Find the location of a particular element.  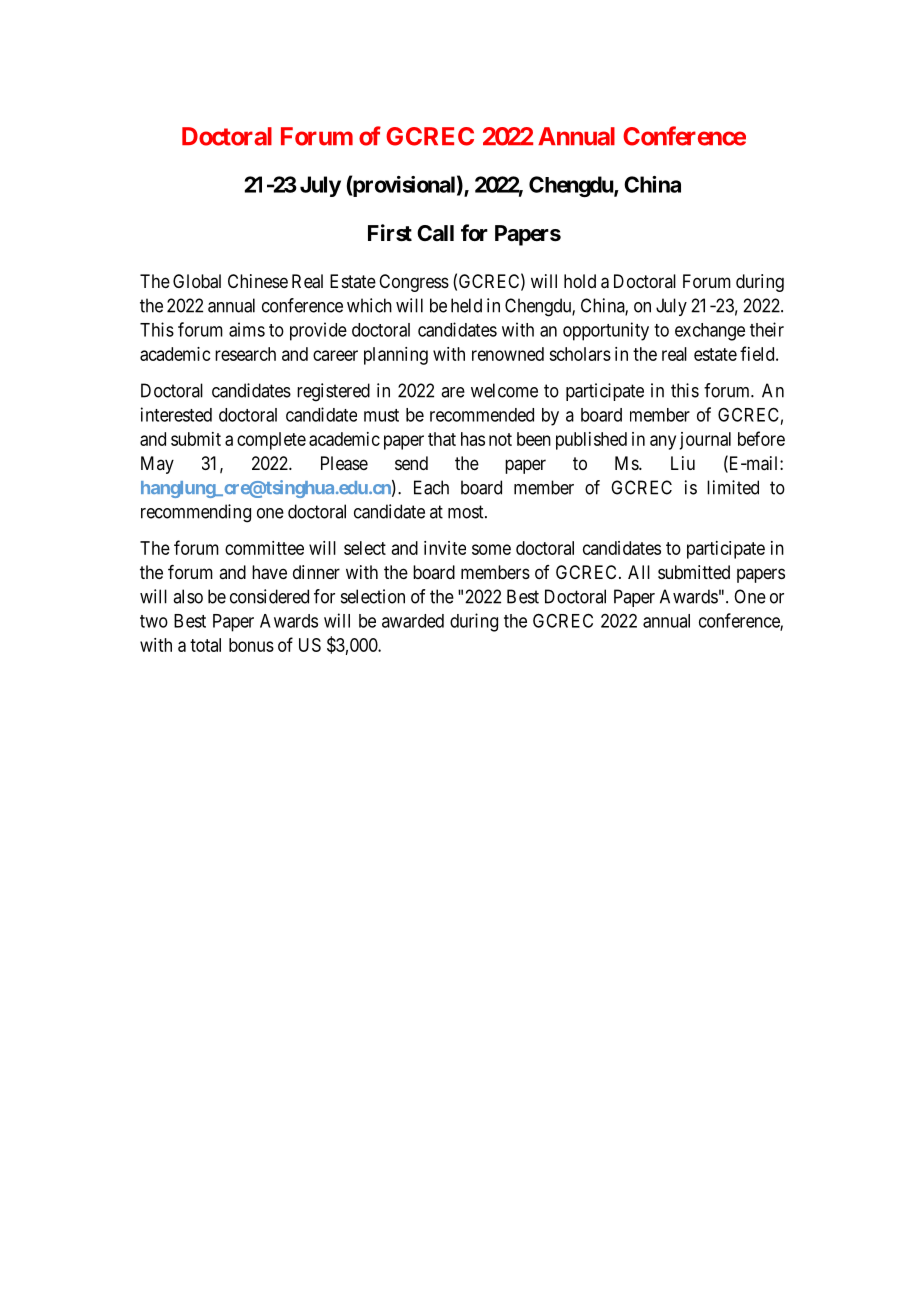

exchange is located at coordinates (710, 332).
